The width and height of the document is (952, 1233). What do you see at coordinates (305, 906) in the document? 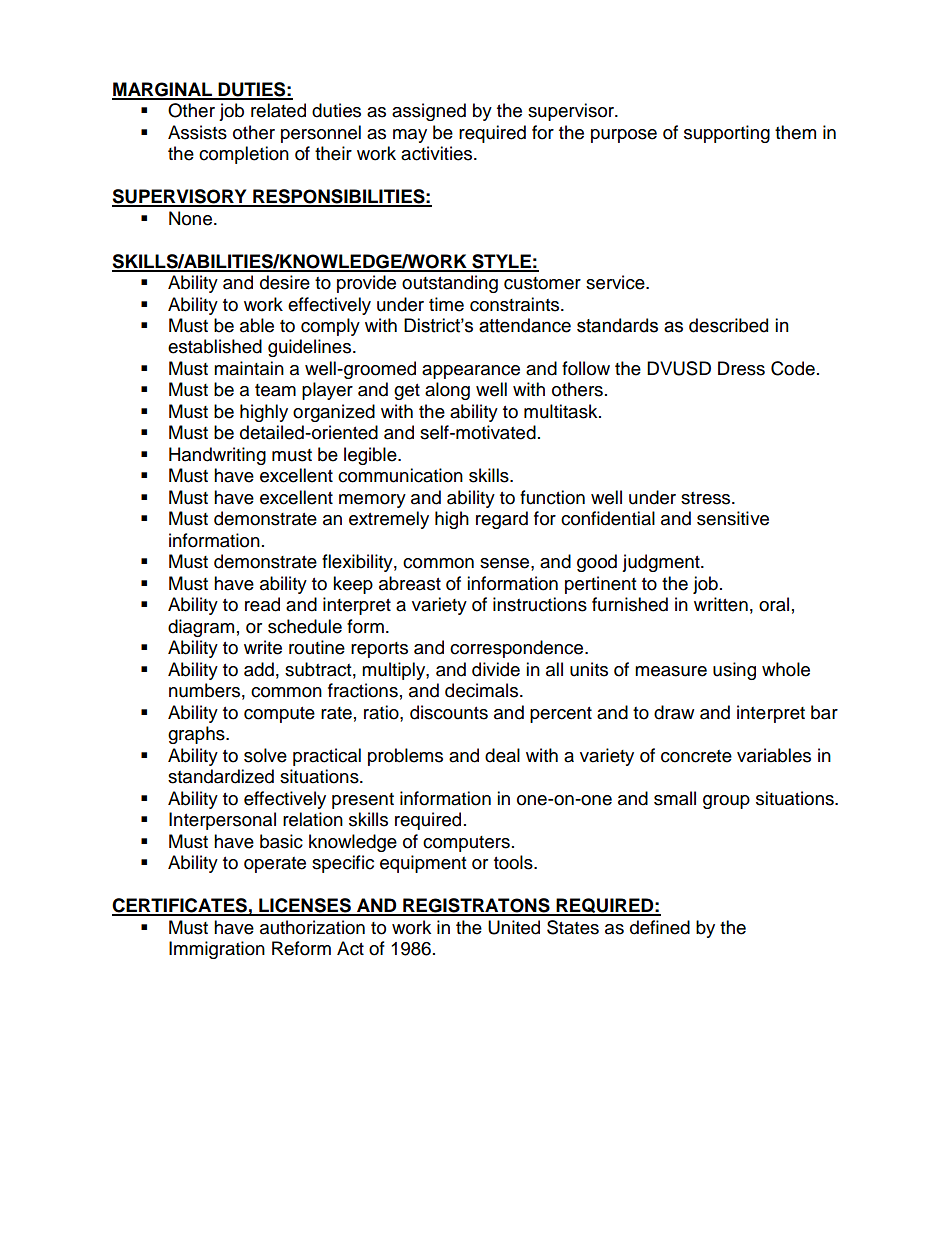
I see `LICENSES` at bounding box center [305, 906].
